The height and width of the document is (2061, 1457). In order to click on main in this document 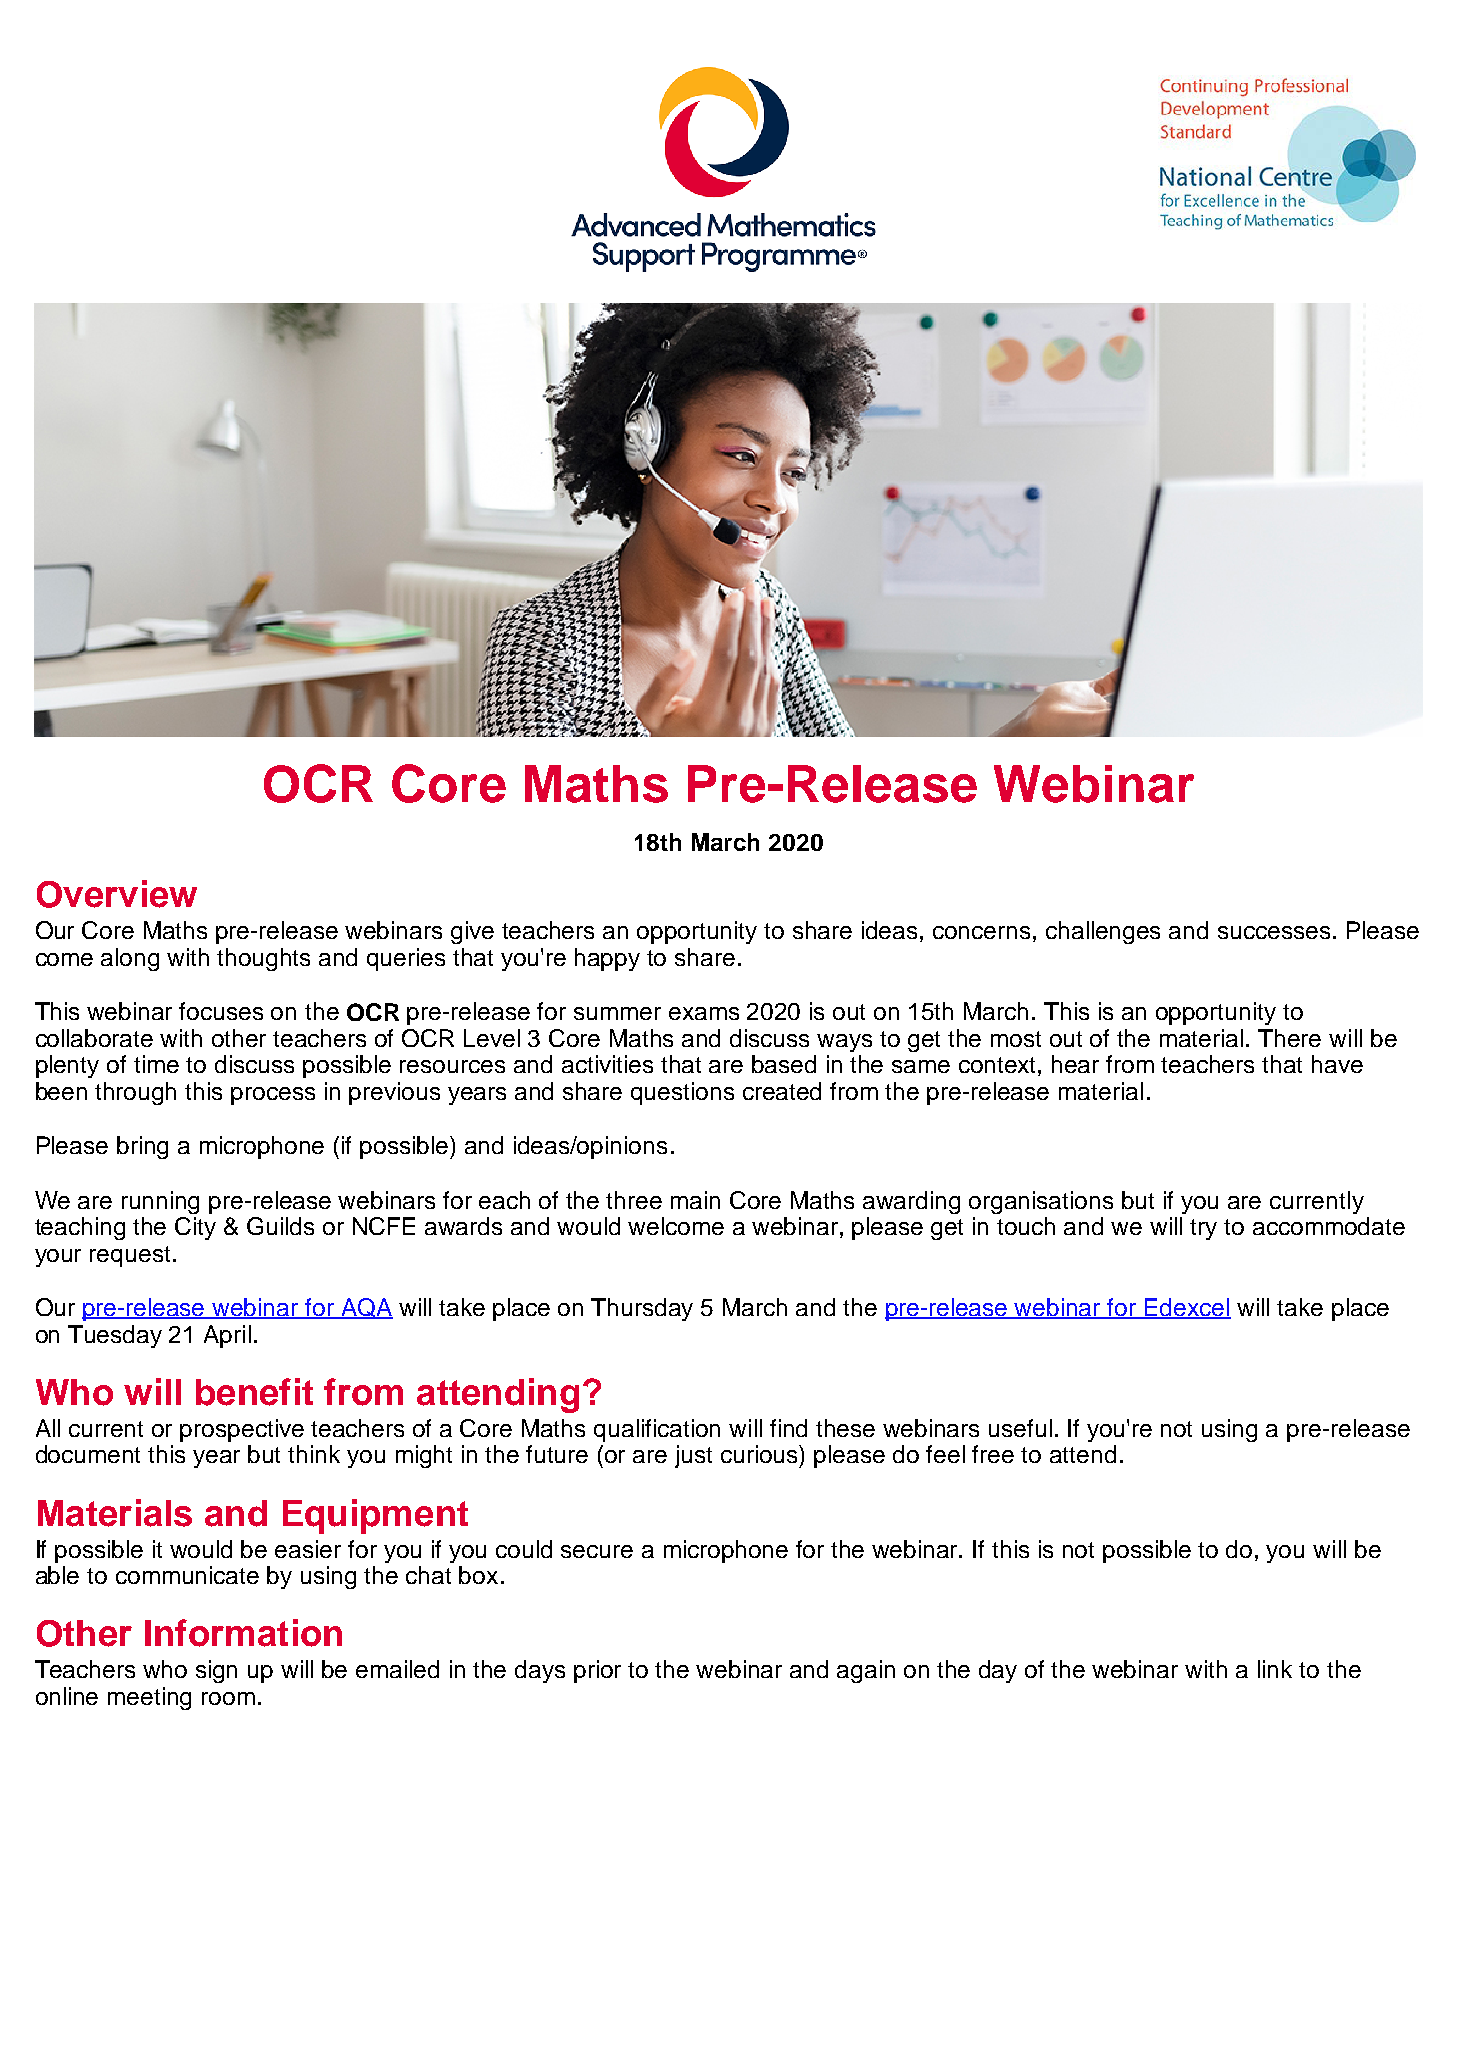, I will do `click(695, 1200)`.
